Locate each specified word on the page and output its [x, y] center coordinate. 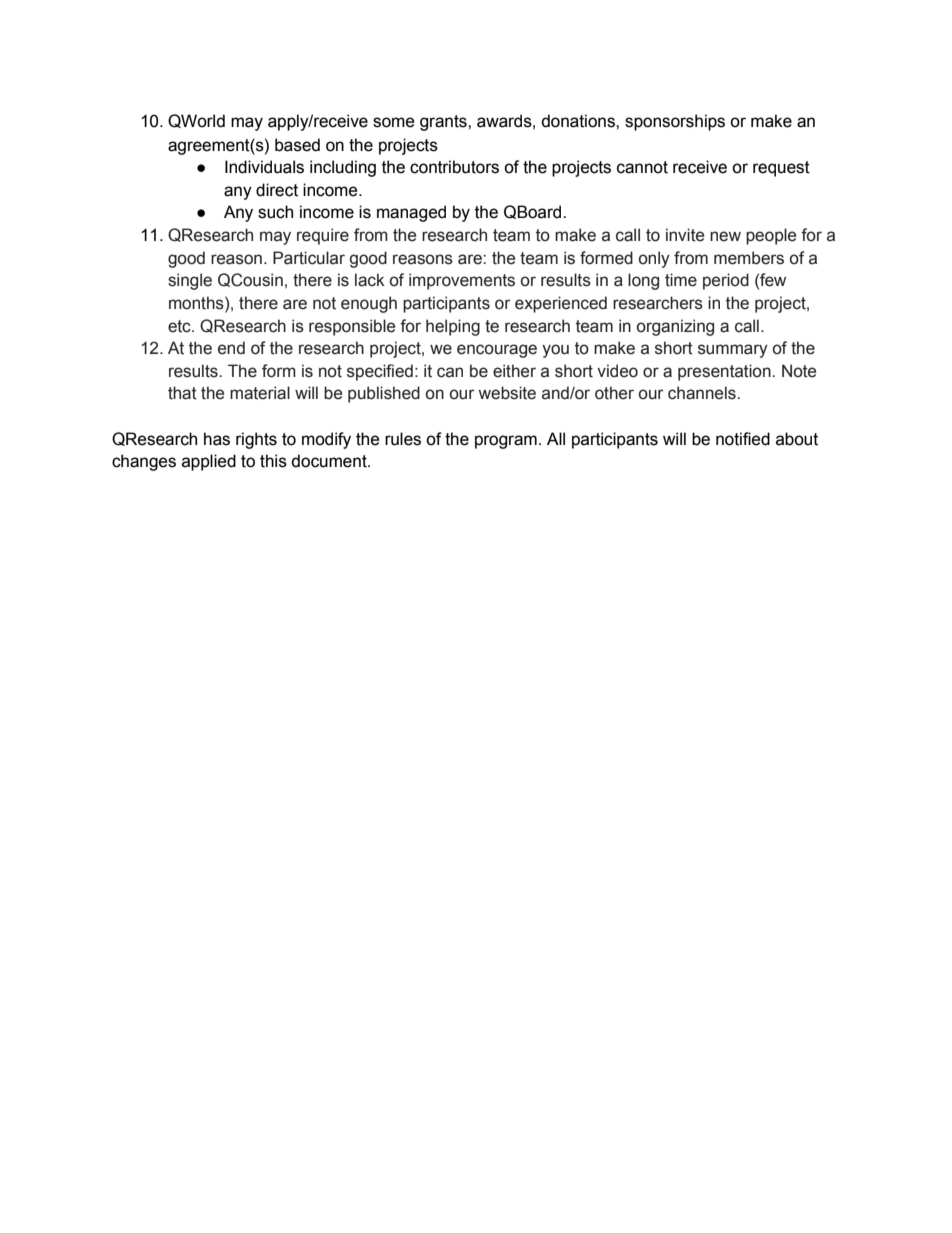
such [275, 212]
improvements [462, 281]
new [725, 236]
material [260, 393]
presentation [725, 372]
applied [209, 462]
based [297, 145]
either [514, 371]
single [190, 281]
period [726, 281]
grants [444, 123]
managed [411, 213]
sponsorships [675, 122]
